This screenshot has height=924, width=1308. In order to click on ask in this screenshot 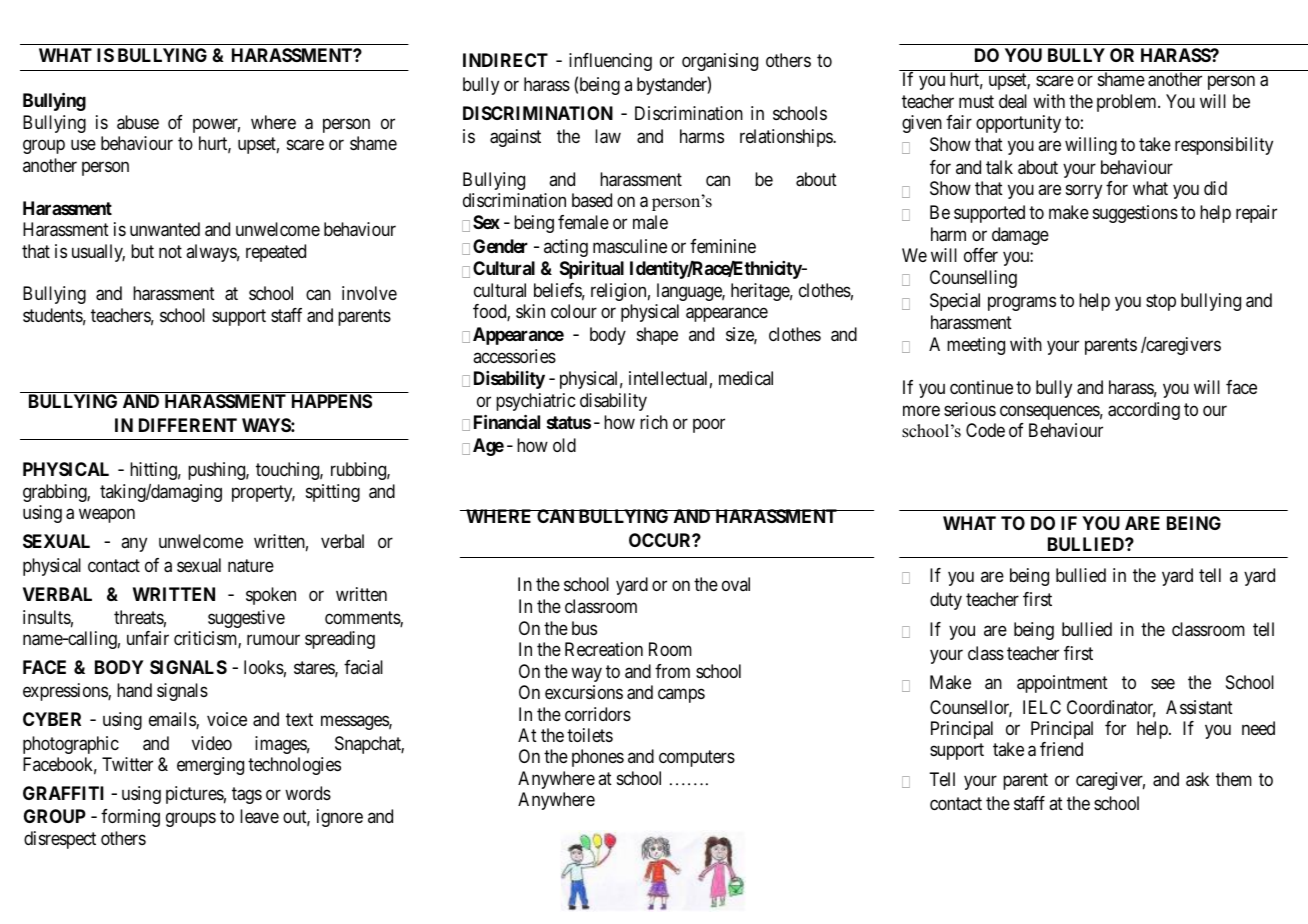, I will do `click(1197, 779)`.
